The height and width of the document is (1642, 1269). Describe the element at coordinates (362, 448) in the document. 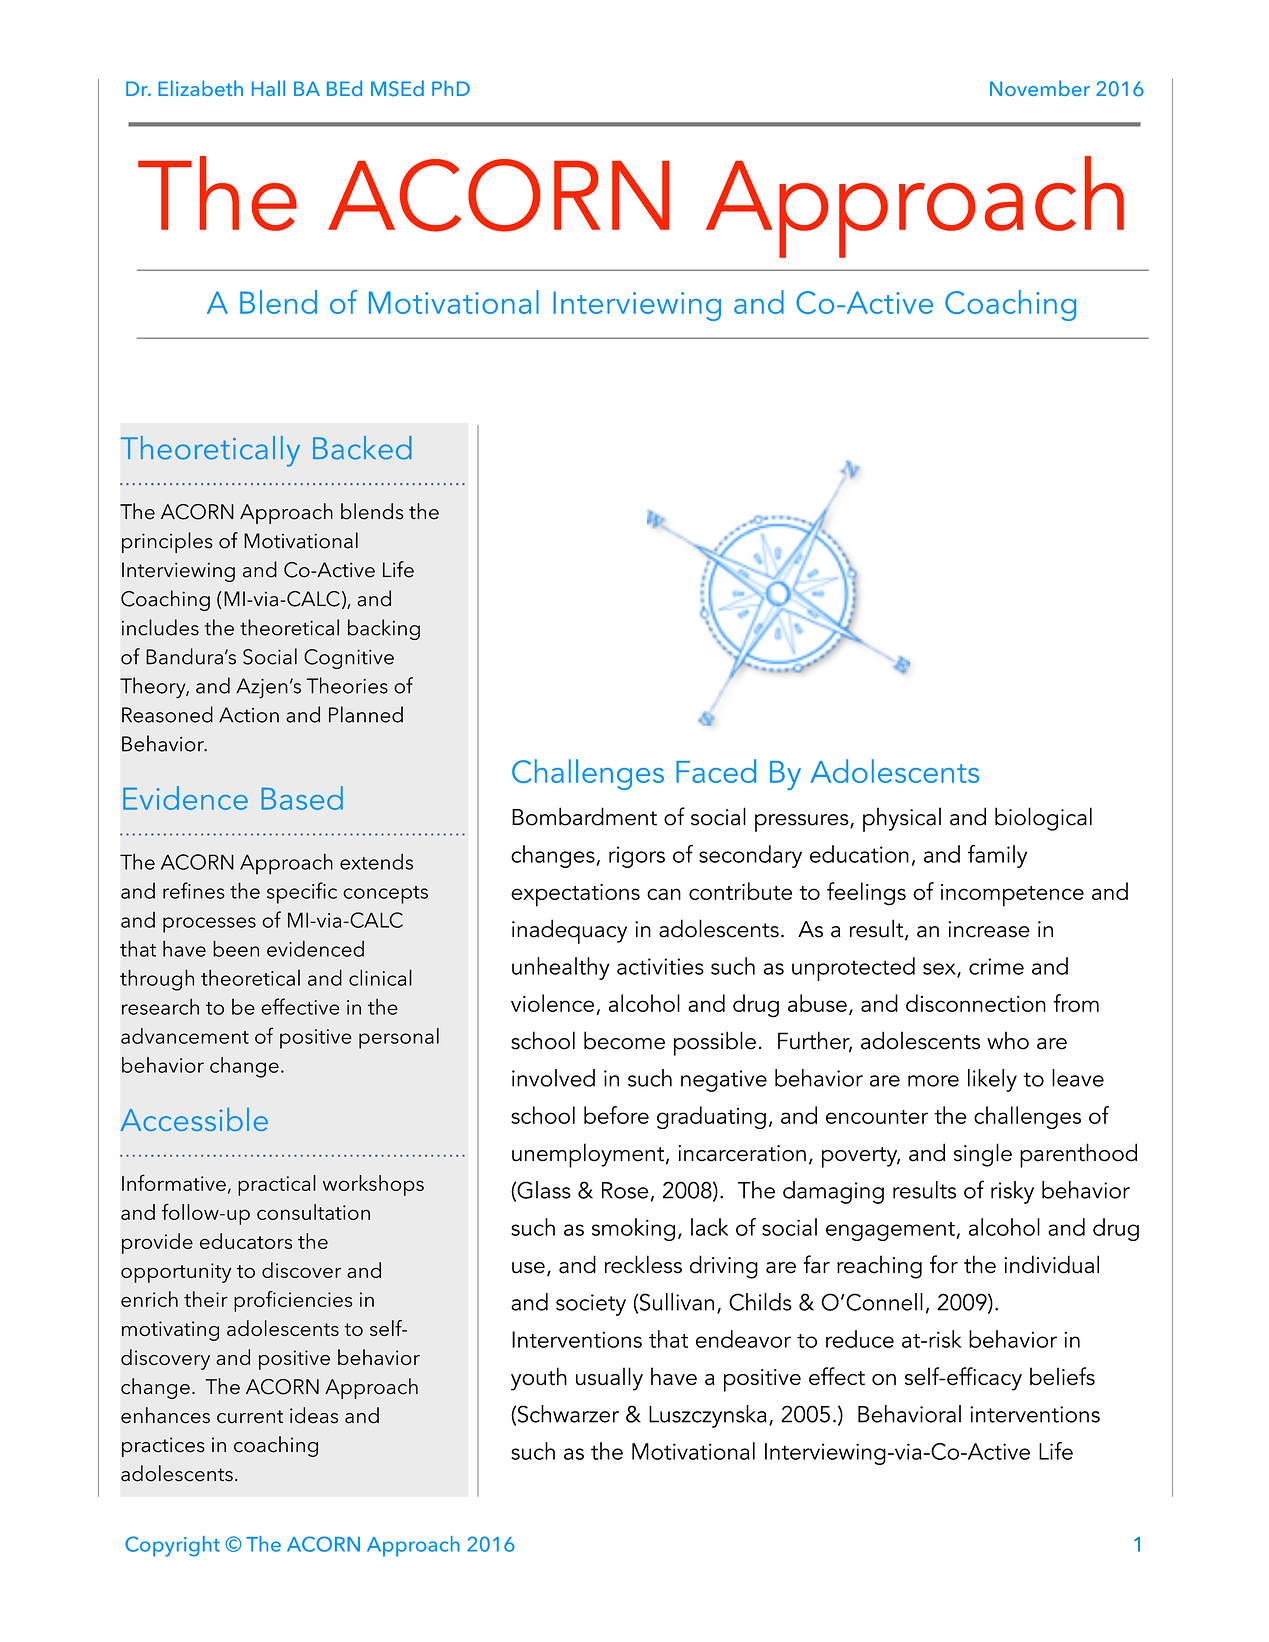

I see `Backed` at that location.
